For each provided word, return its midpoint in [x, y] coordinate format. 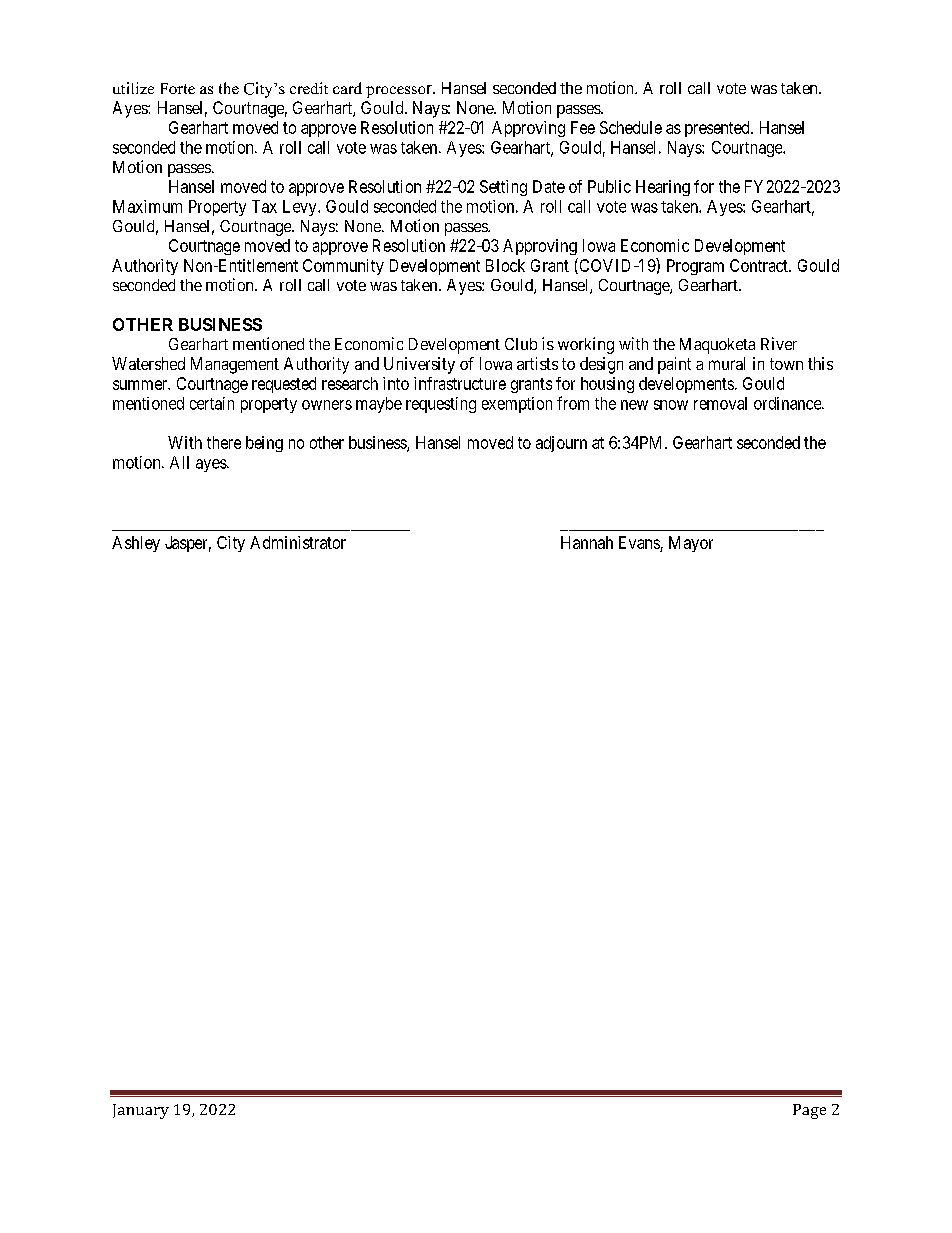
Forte [178, 88]
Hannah [587, 542]
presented [718, 129]
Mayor [691, 544]
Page [809, 1111]
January [141, 1111]
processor [400, 91]
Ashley [136, 544]
